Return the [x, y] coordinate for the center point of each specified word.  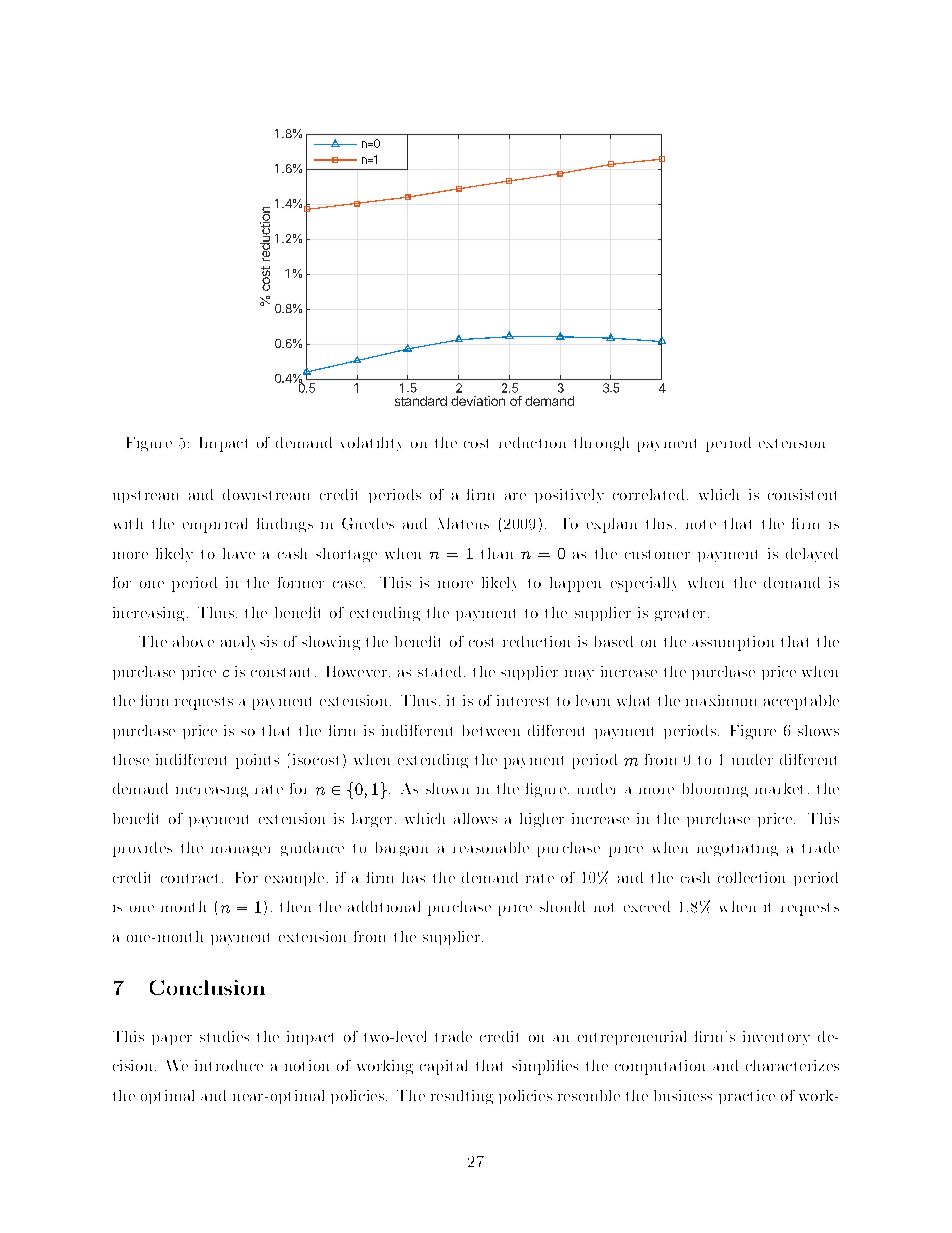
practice [747, 1097]
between [491, 730]
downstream [266, 494]
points [257, 761]
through [601, 444]
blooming [715, 790]
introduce [229, 1065]
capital [443, 1067]
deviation [478, 401]
